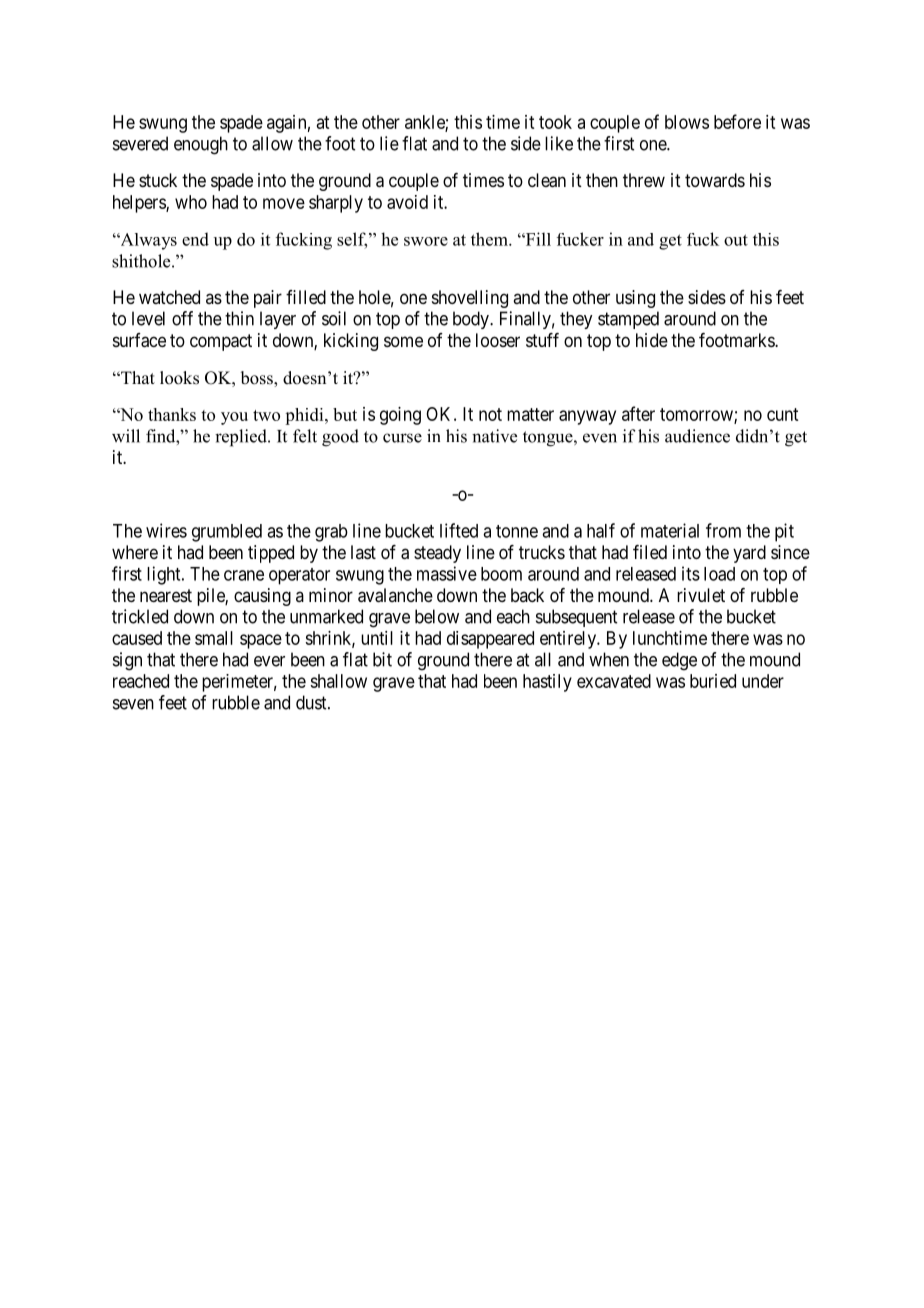 This screenshot has width=924, height=1308. What do you see at coordinates (559, 143) in the screenshot?
I see `like` at bounding box center [559, 143].
